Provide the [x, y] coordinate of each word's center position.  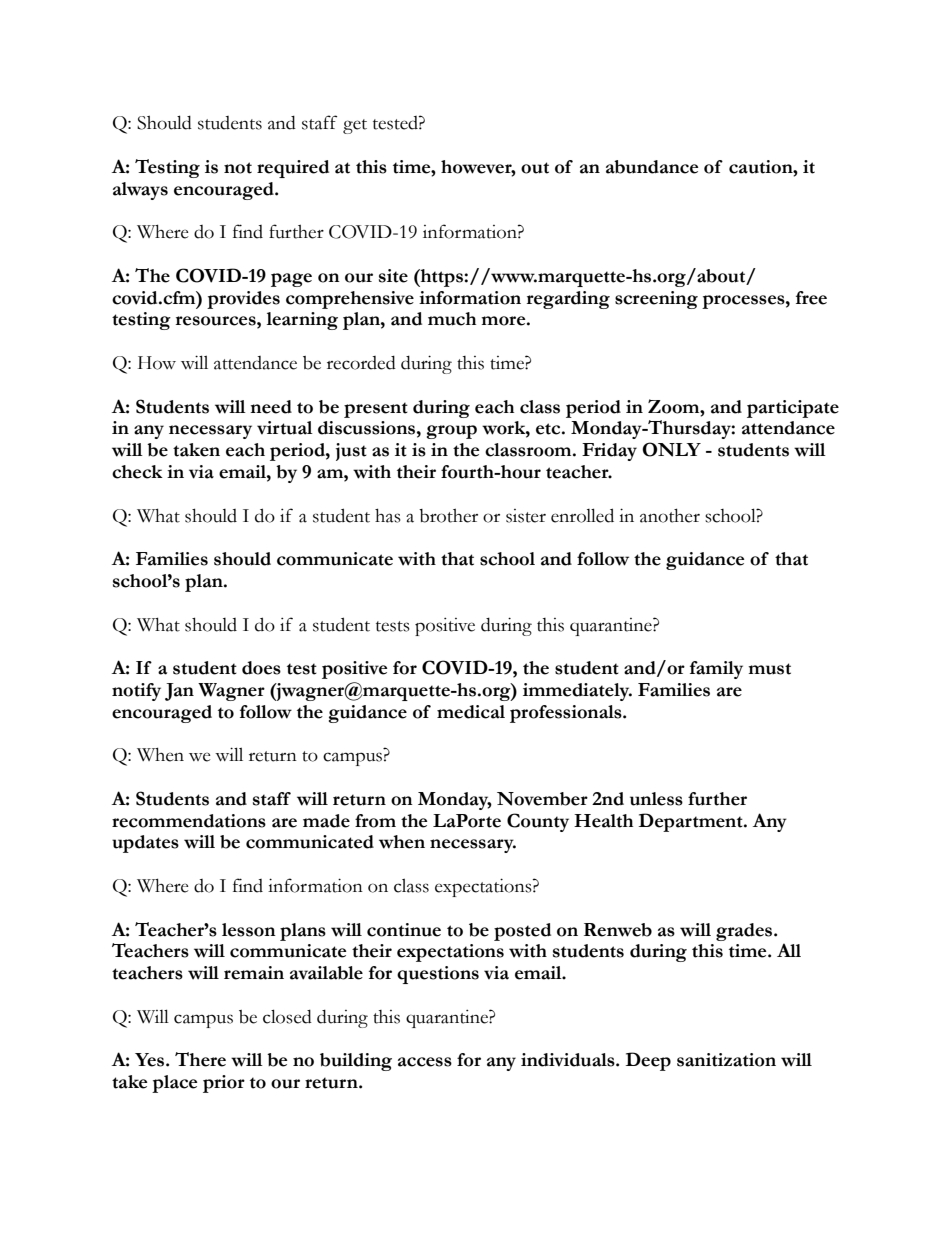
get [355, 126]
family [716, 670]
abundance [652, 167]
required [293, 169]
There [200, 1059]
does [261, 668]
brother [448, 516]
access [425, 1062]
